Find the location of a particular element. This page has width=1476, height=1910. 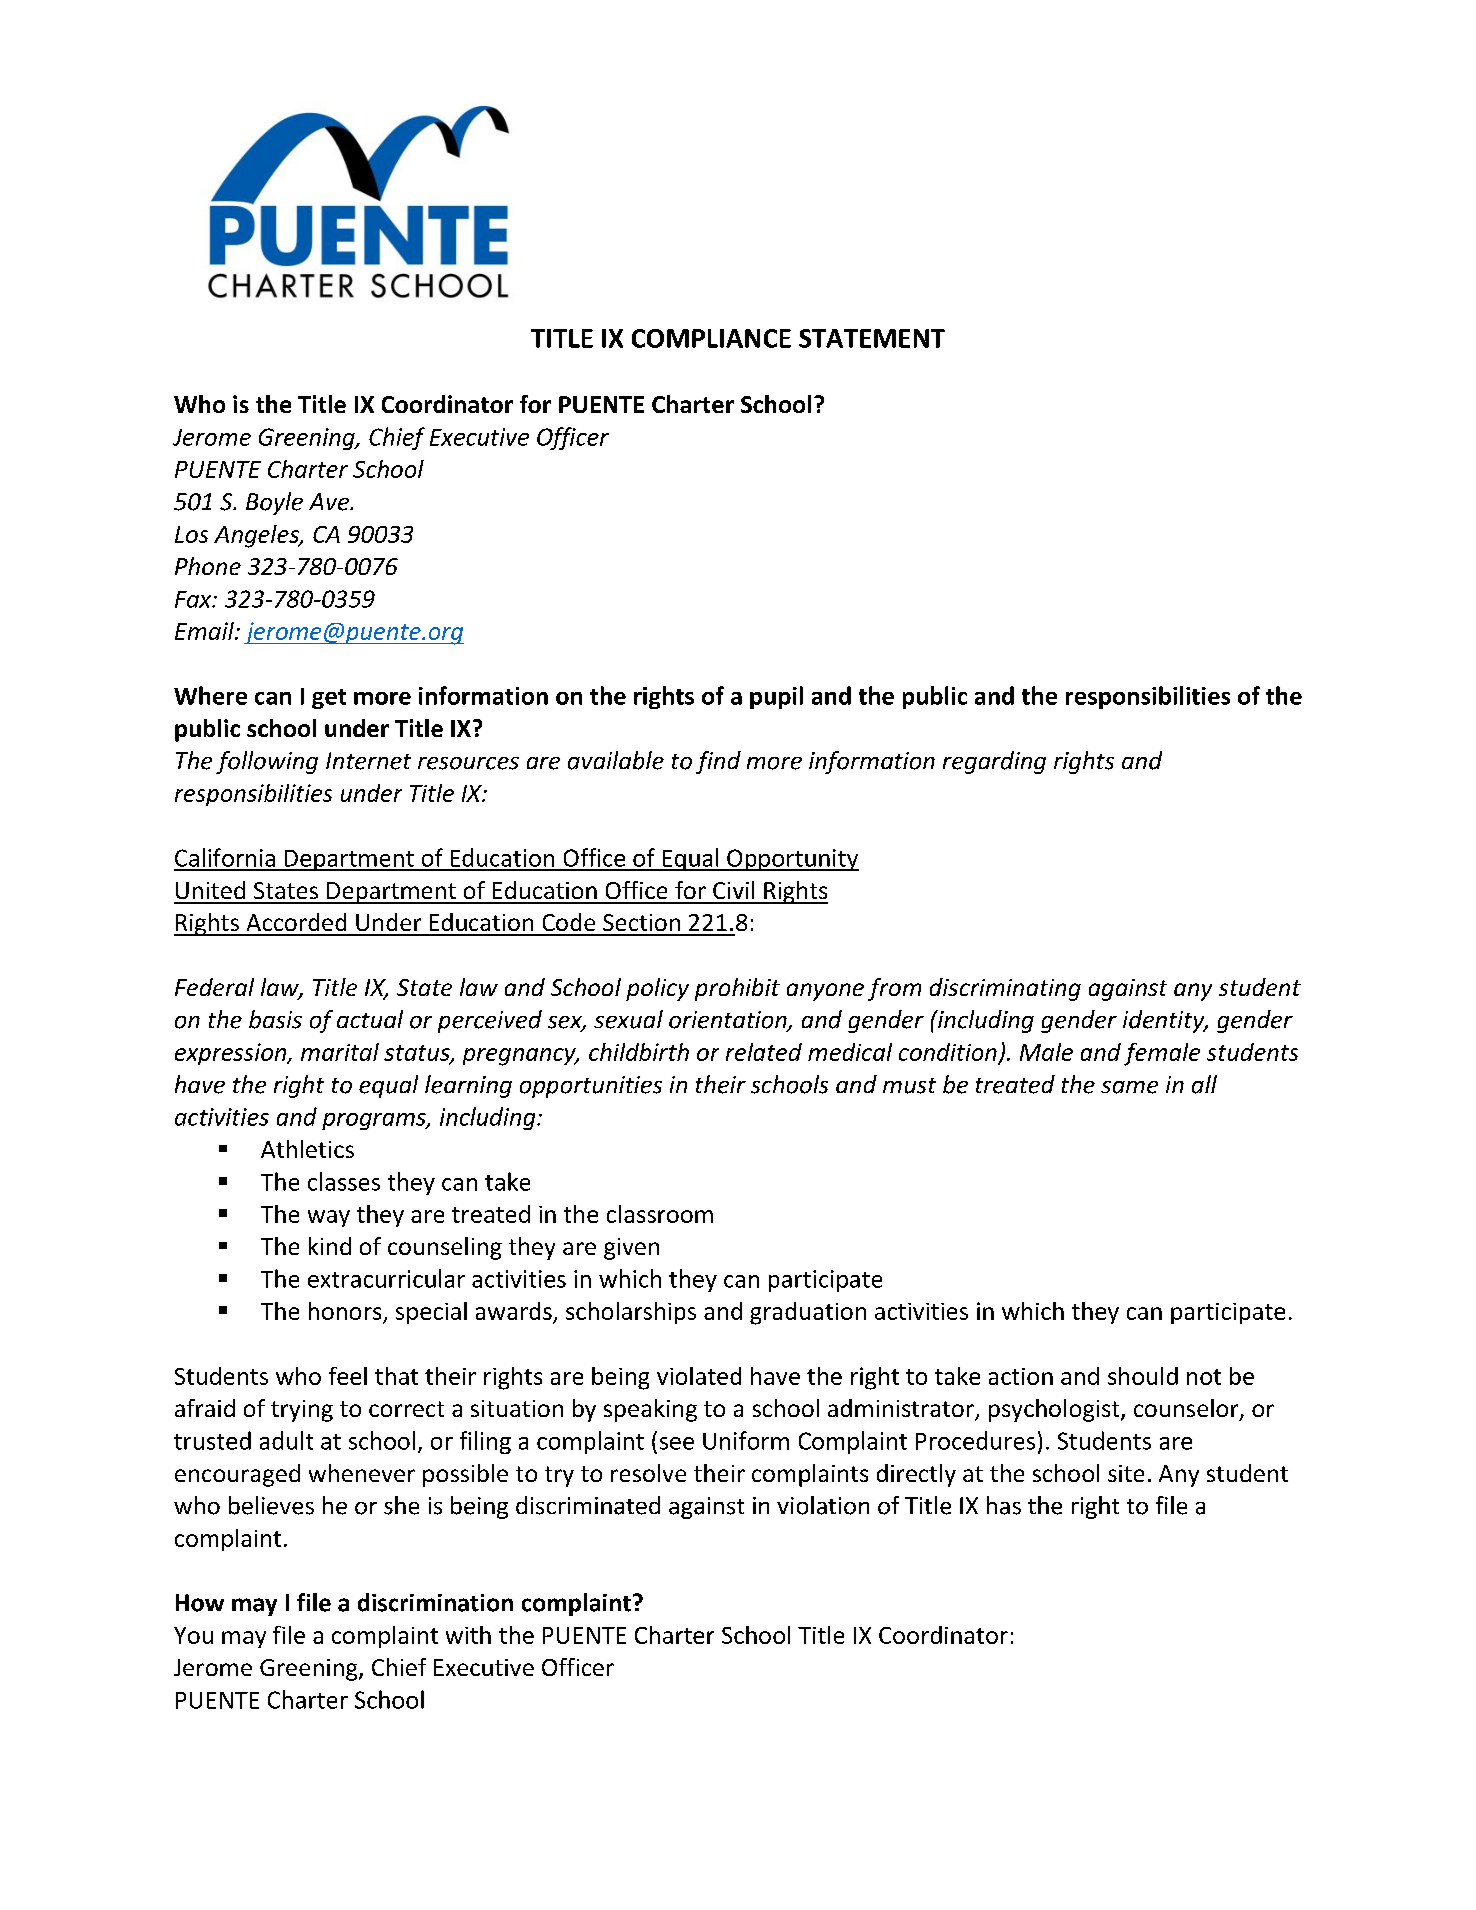

Boyle is located at coordinates (274, 503).
